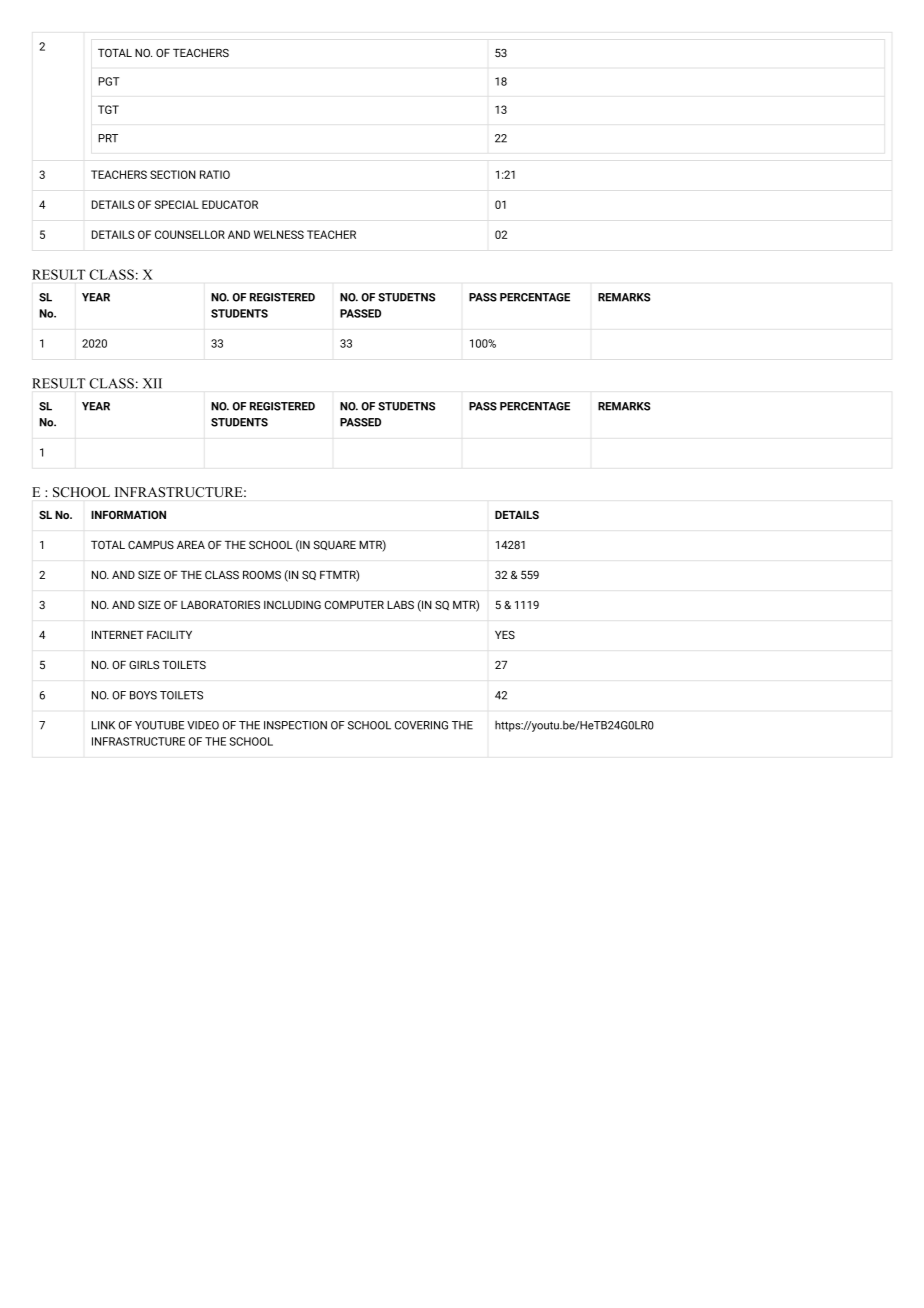  What do you see at coordinates (400, 605) in the screenshot?
I see `LABS` at bounding box center [400, 605].
